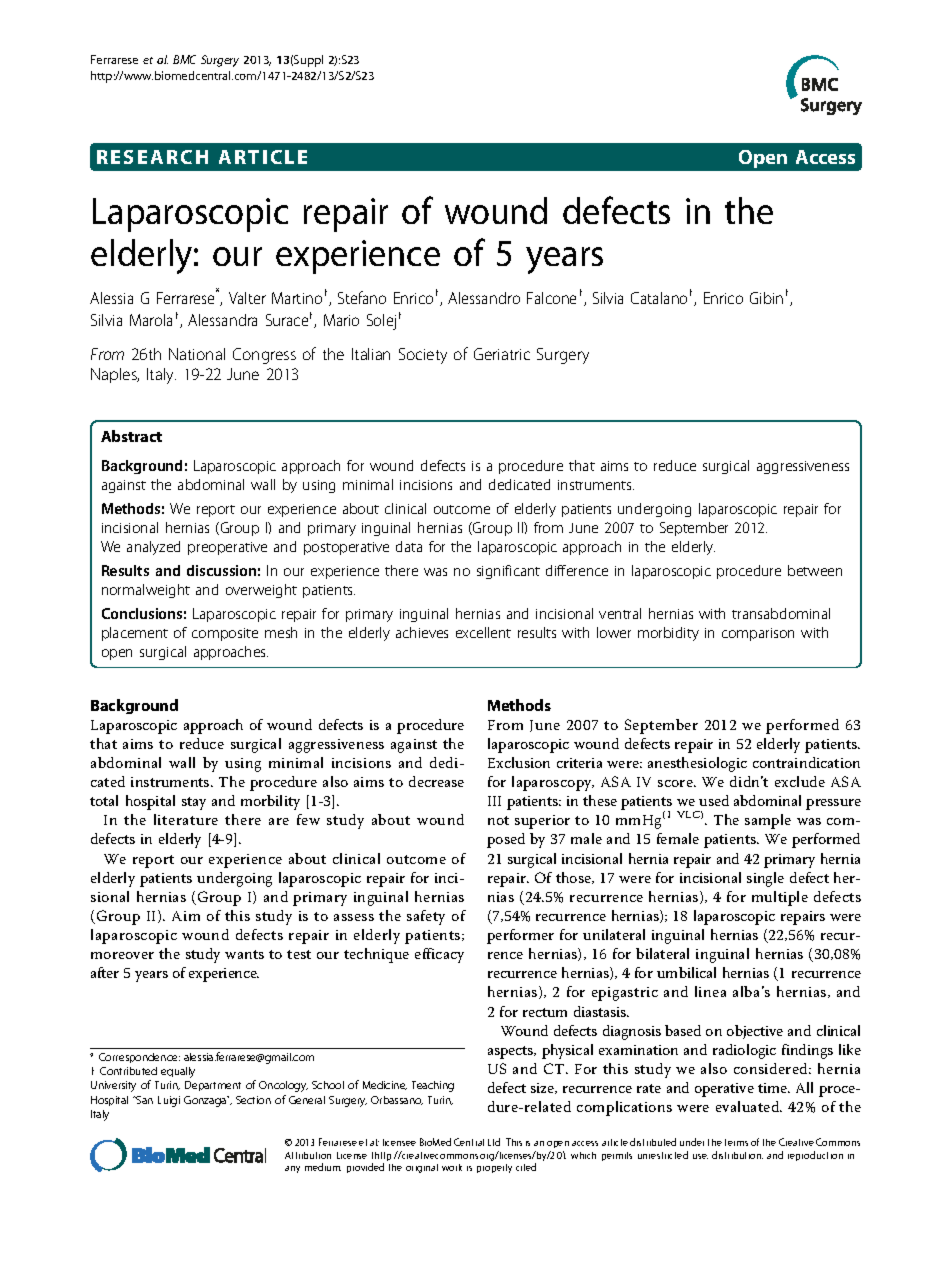  Describe the element at coordinates (494, 1142) in the screenshot. I see `Ltd` at that location.
